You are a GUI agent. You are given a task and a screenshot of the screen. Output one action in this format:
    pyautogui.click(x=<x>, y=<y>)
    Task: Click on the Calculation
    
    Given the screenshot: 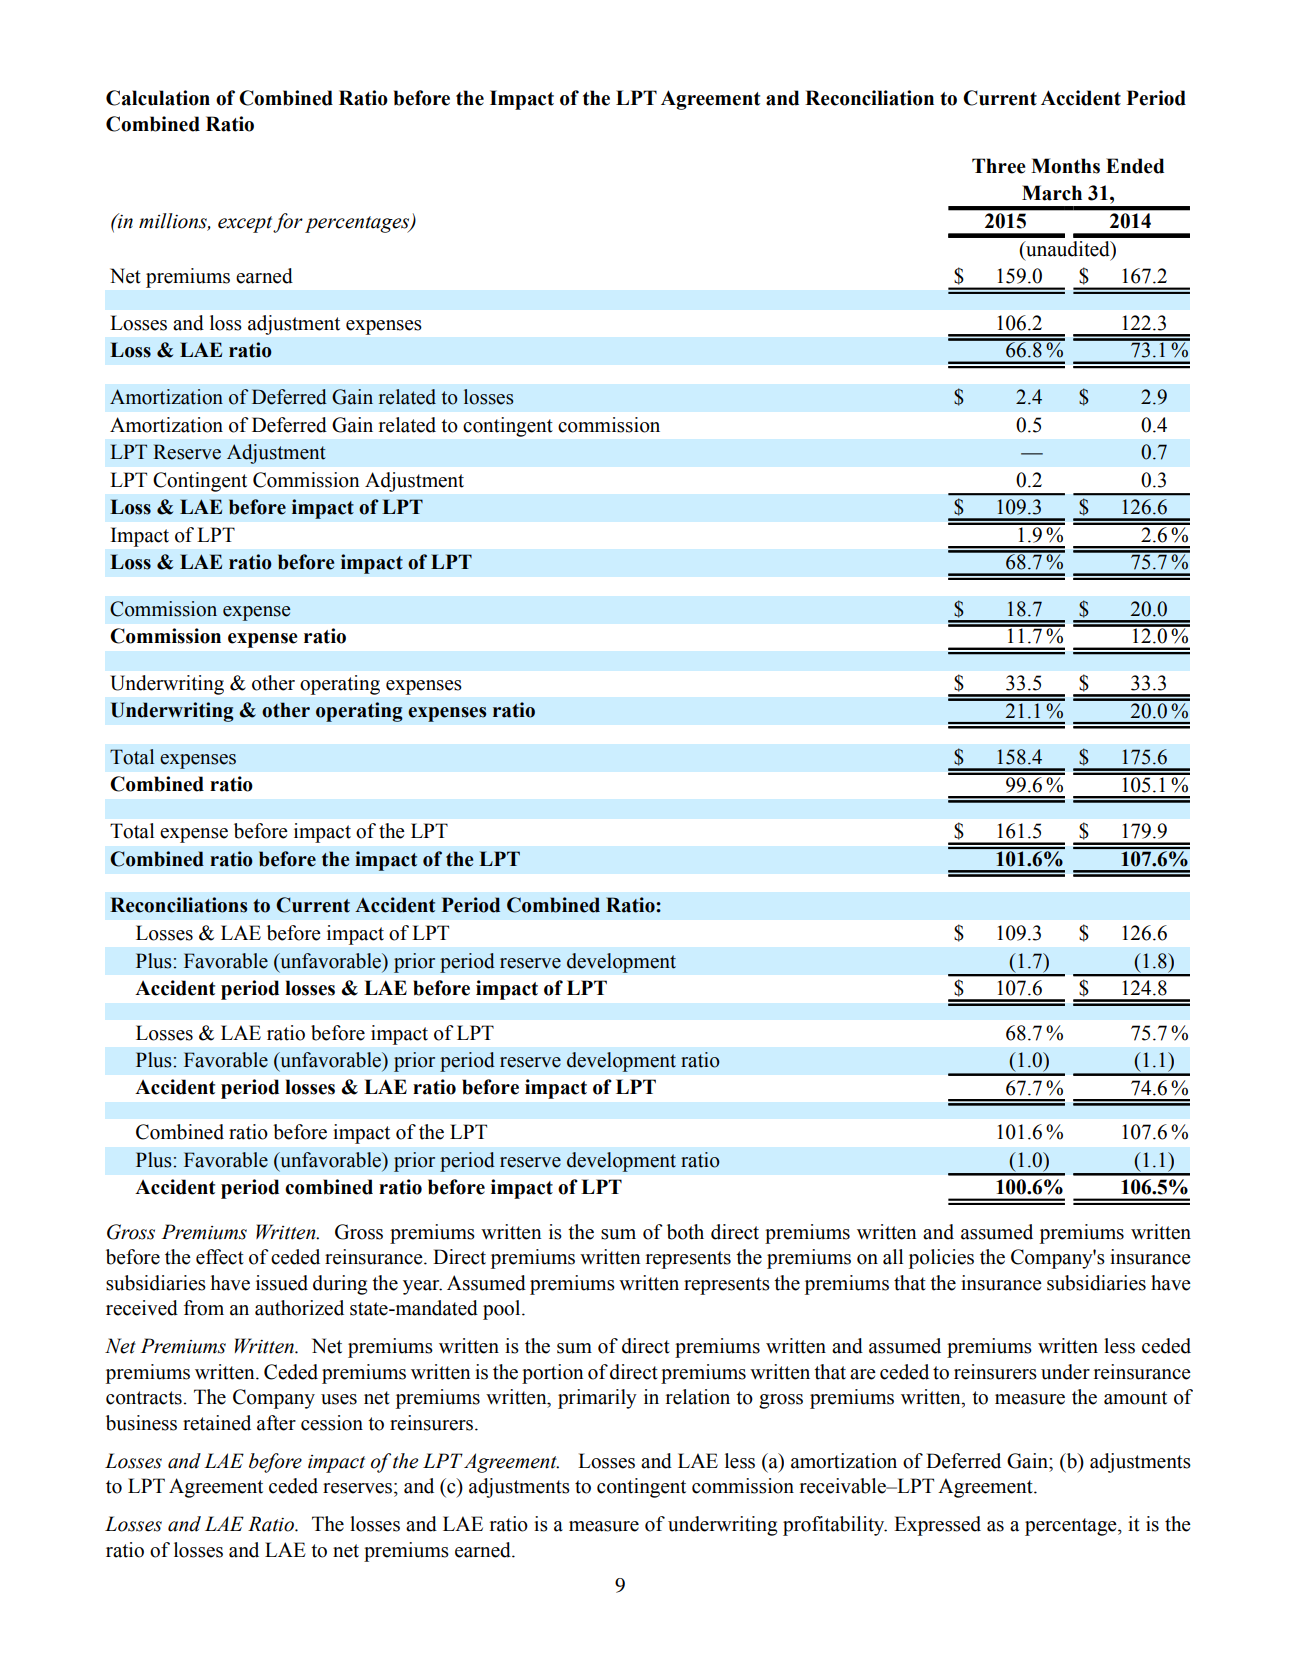 What is the action you would take?
    pyautogui.click(x=158, y=98)
